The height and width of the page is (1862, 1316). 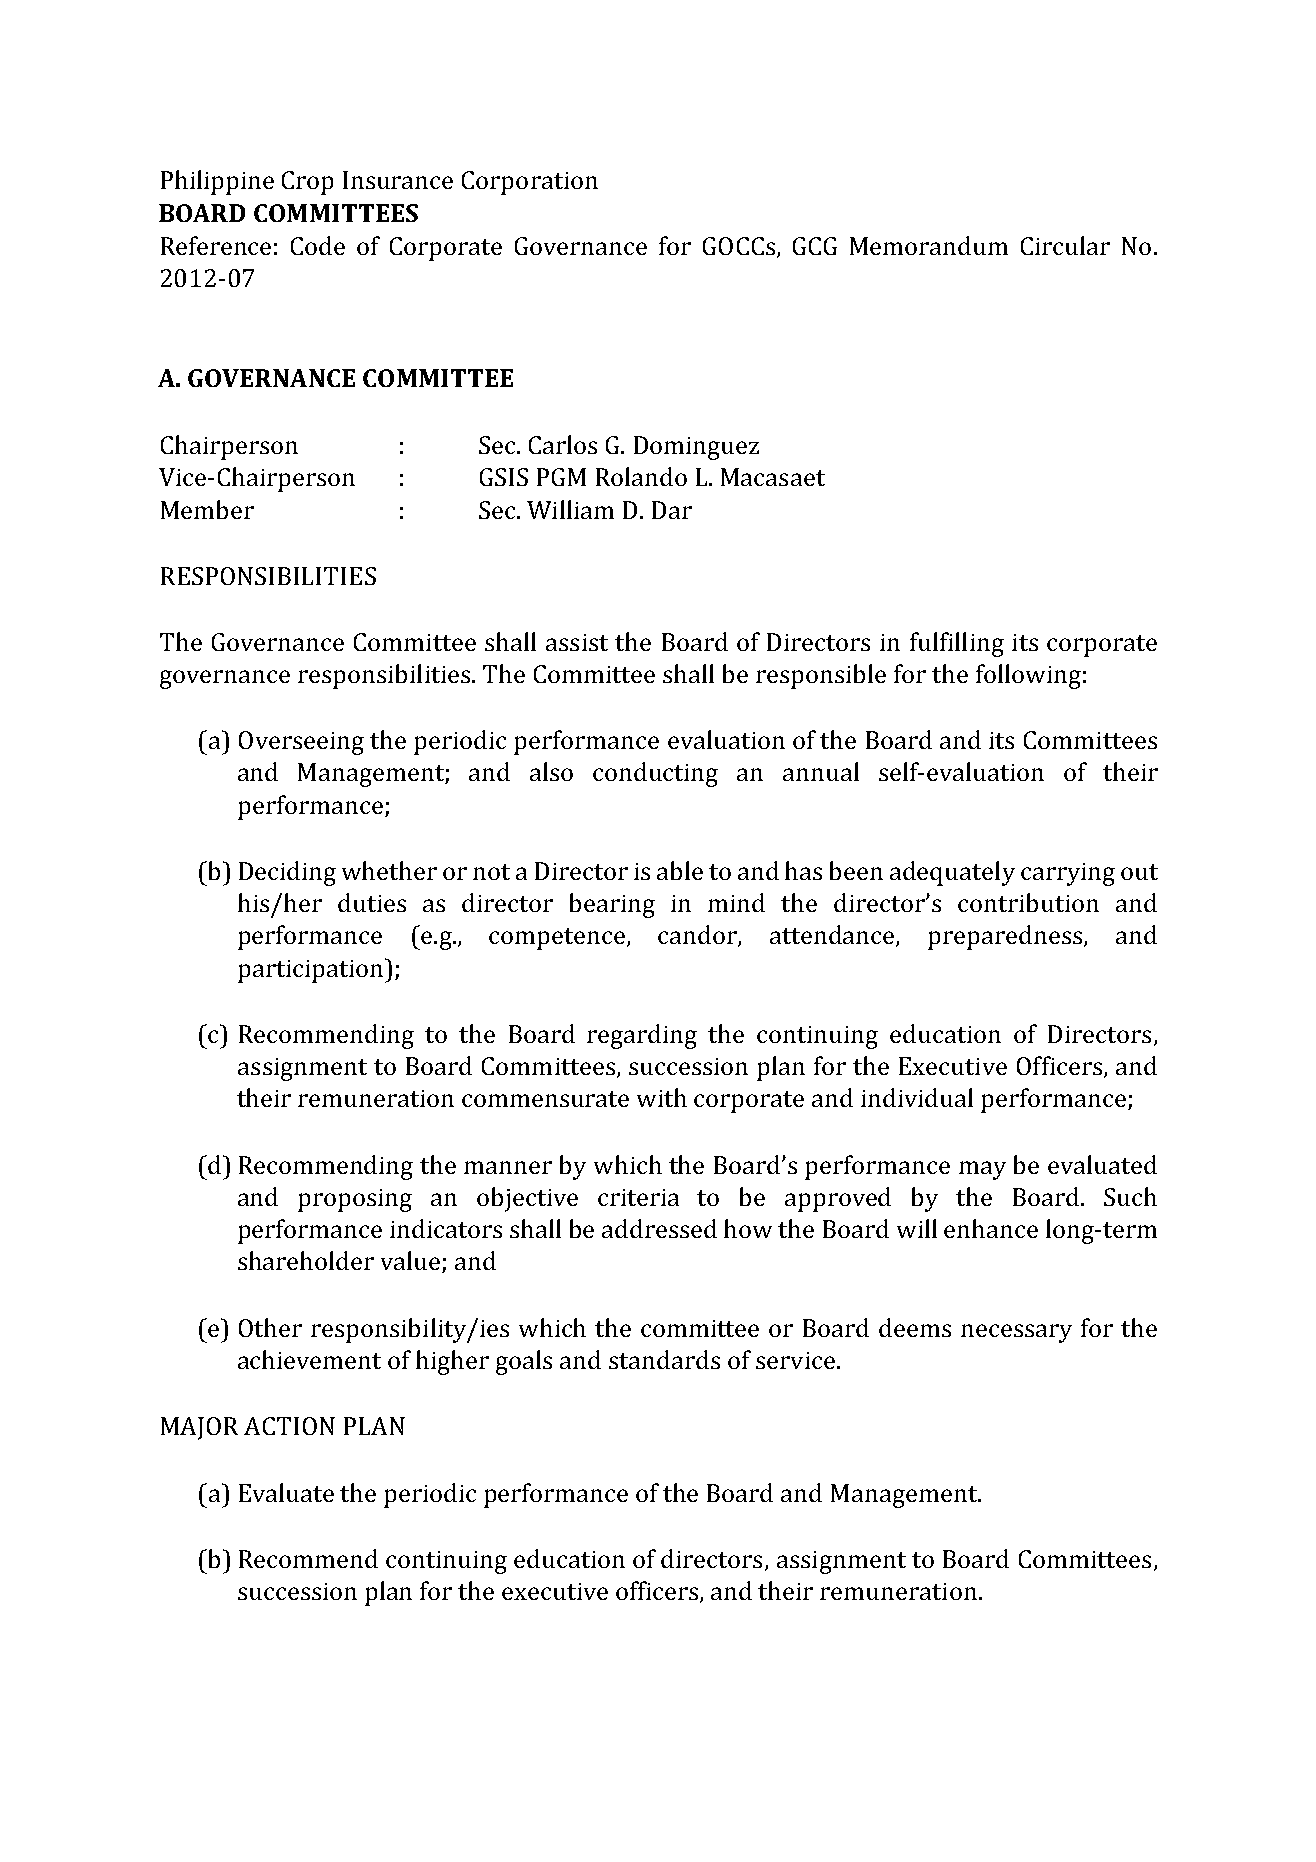 What do you see at coordinates (1068, 874) in the page?
I see `carrying` at bounding box center [1068, 874].
